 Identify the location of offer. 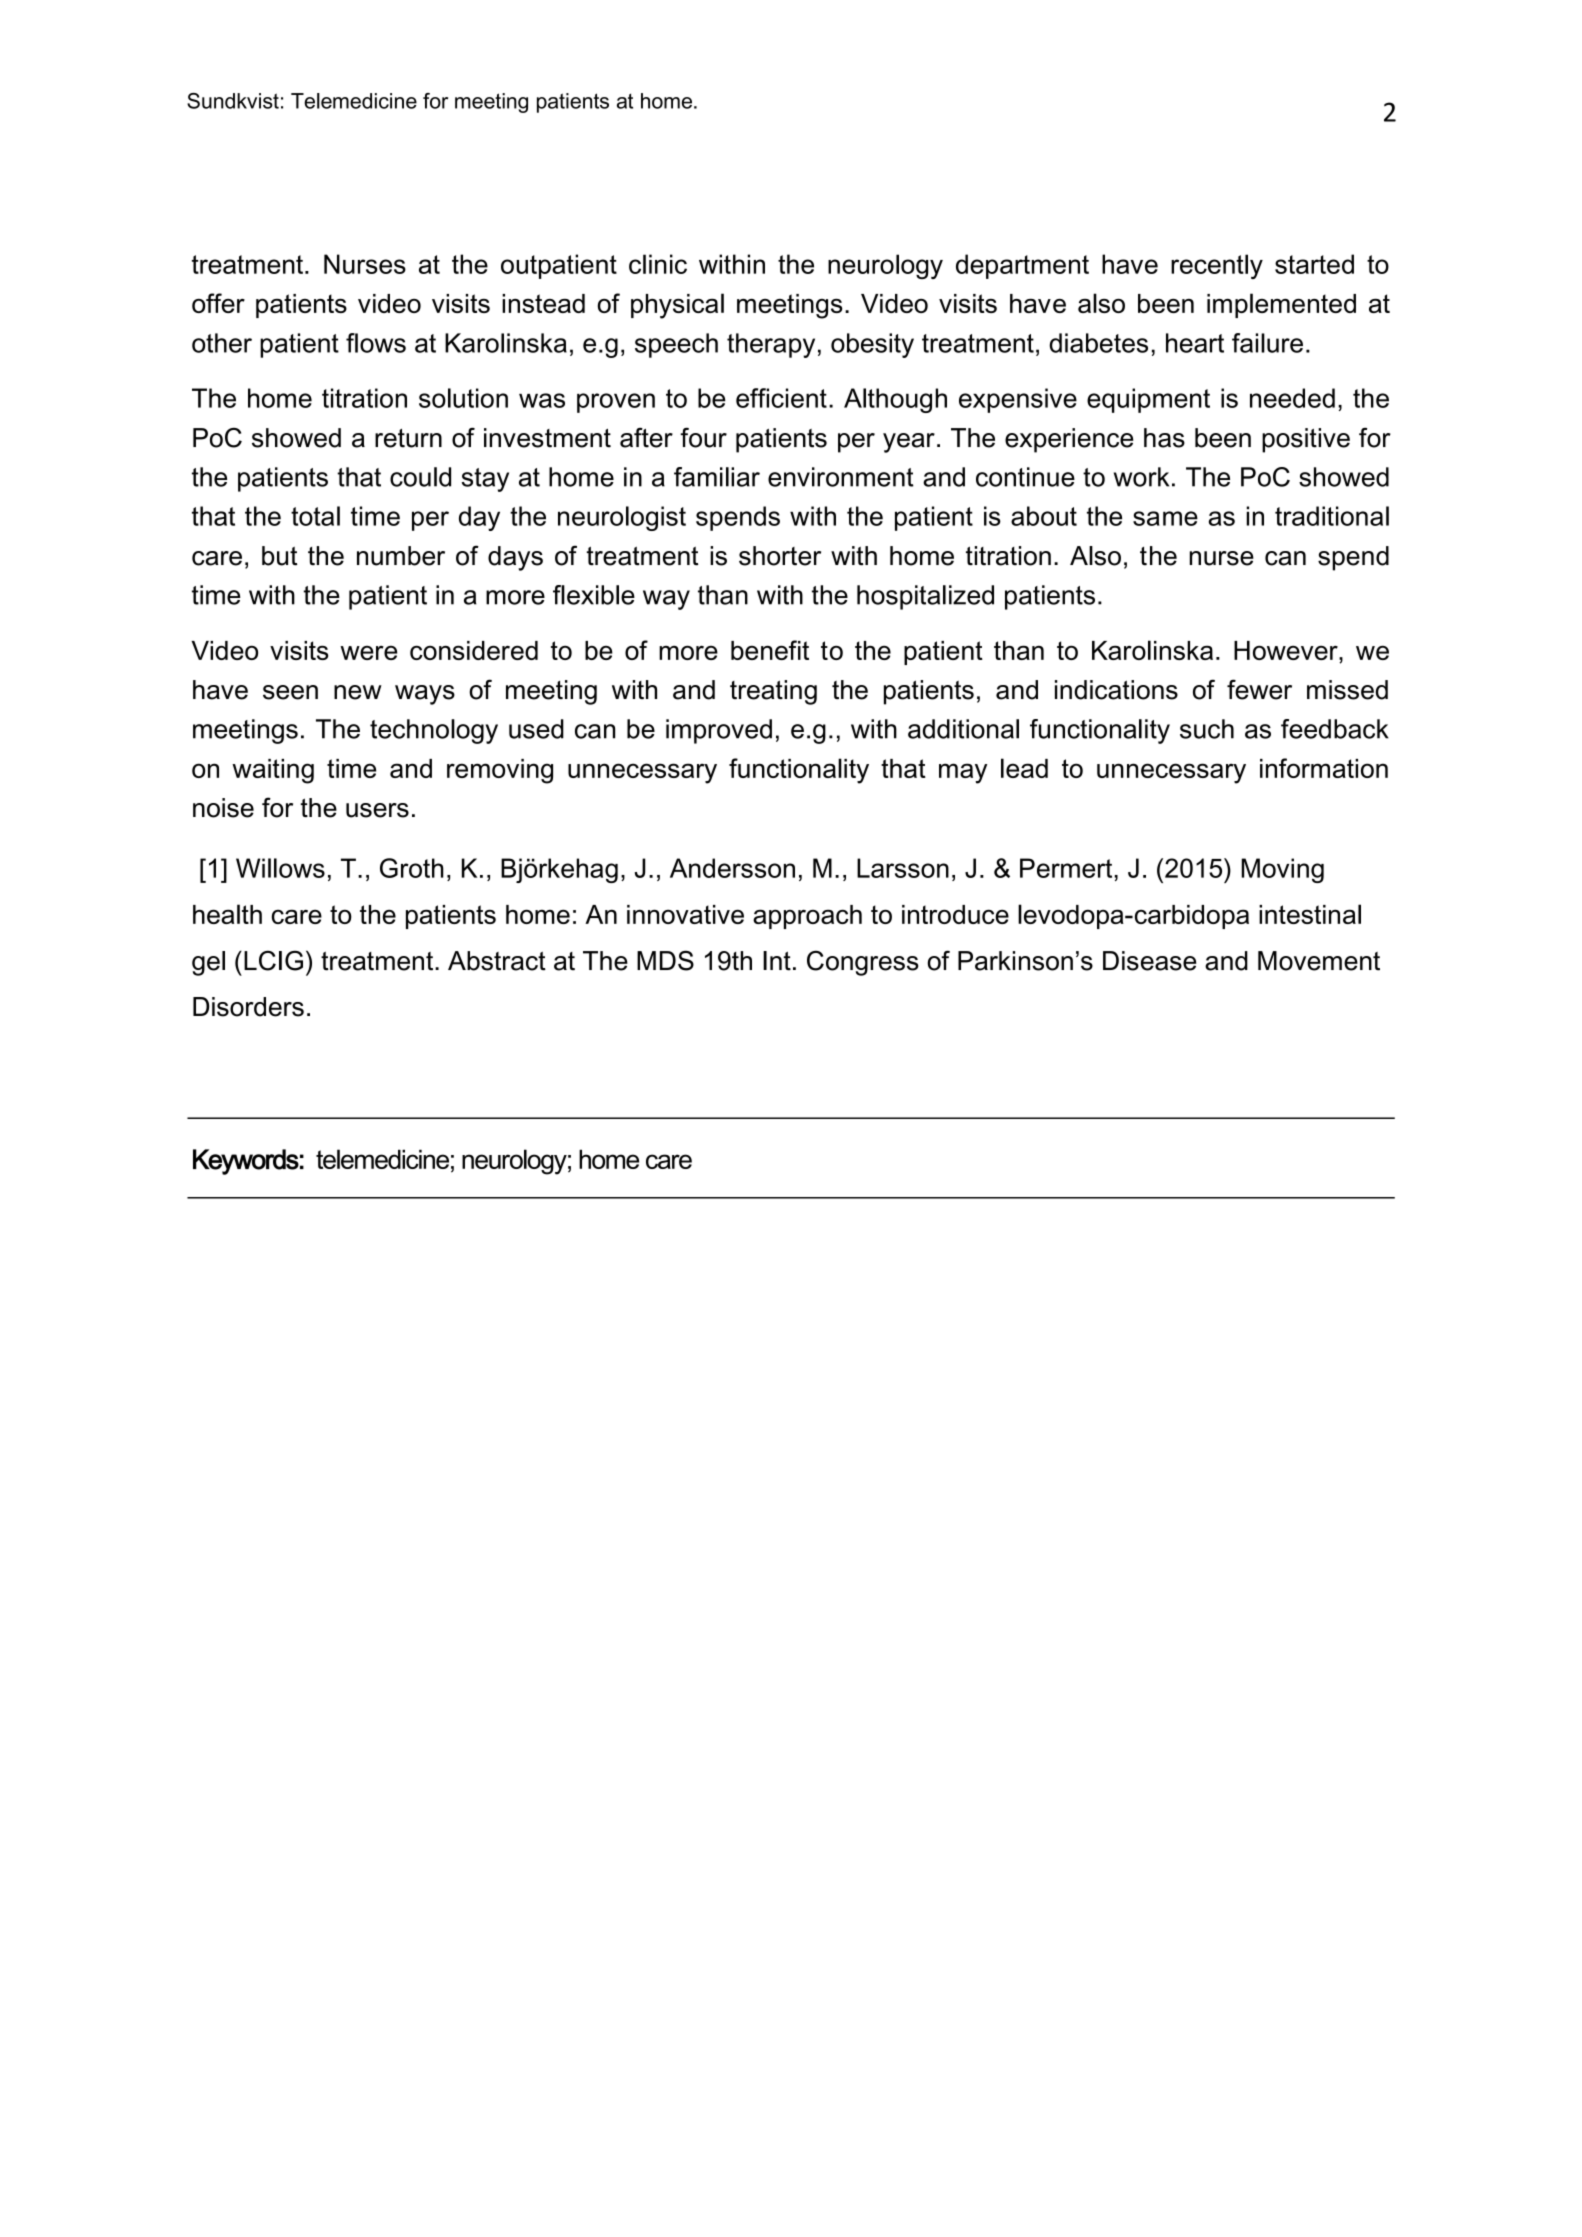
(218, 303).
